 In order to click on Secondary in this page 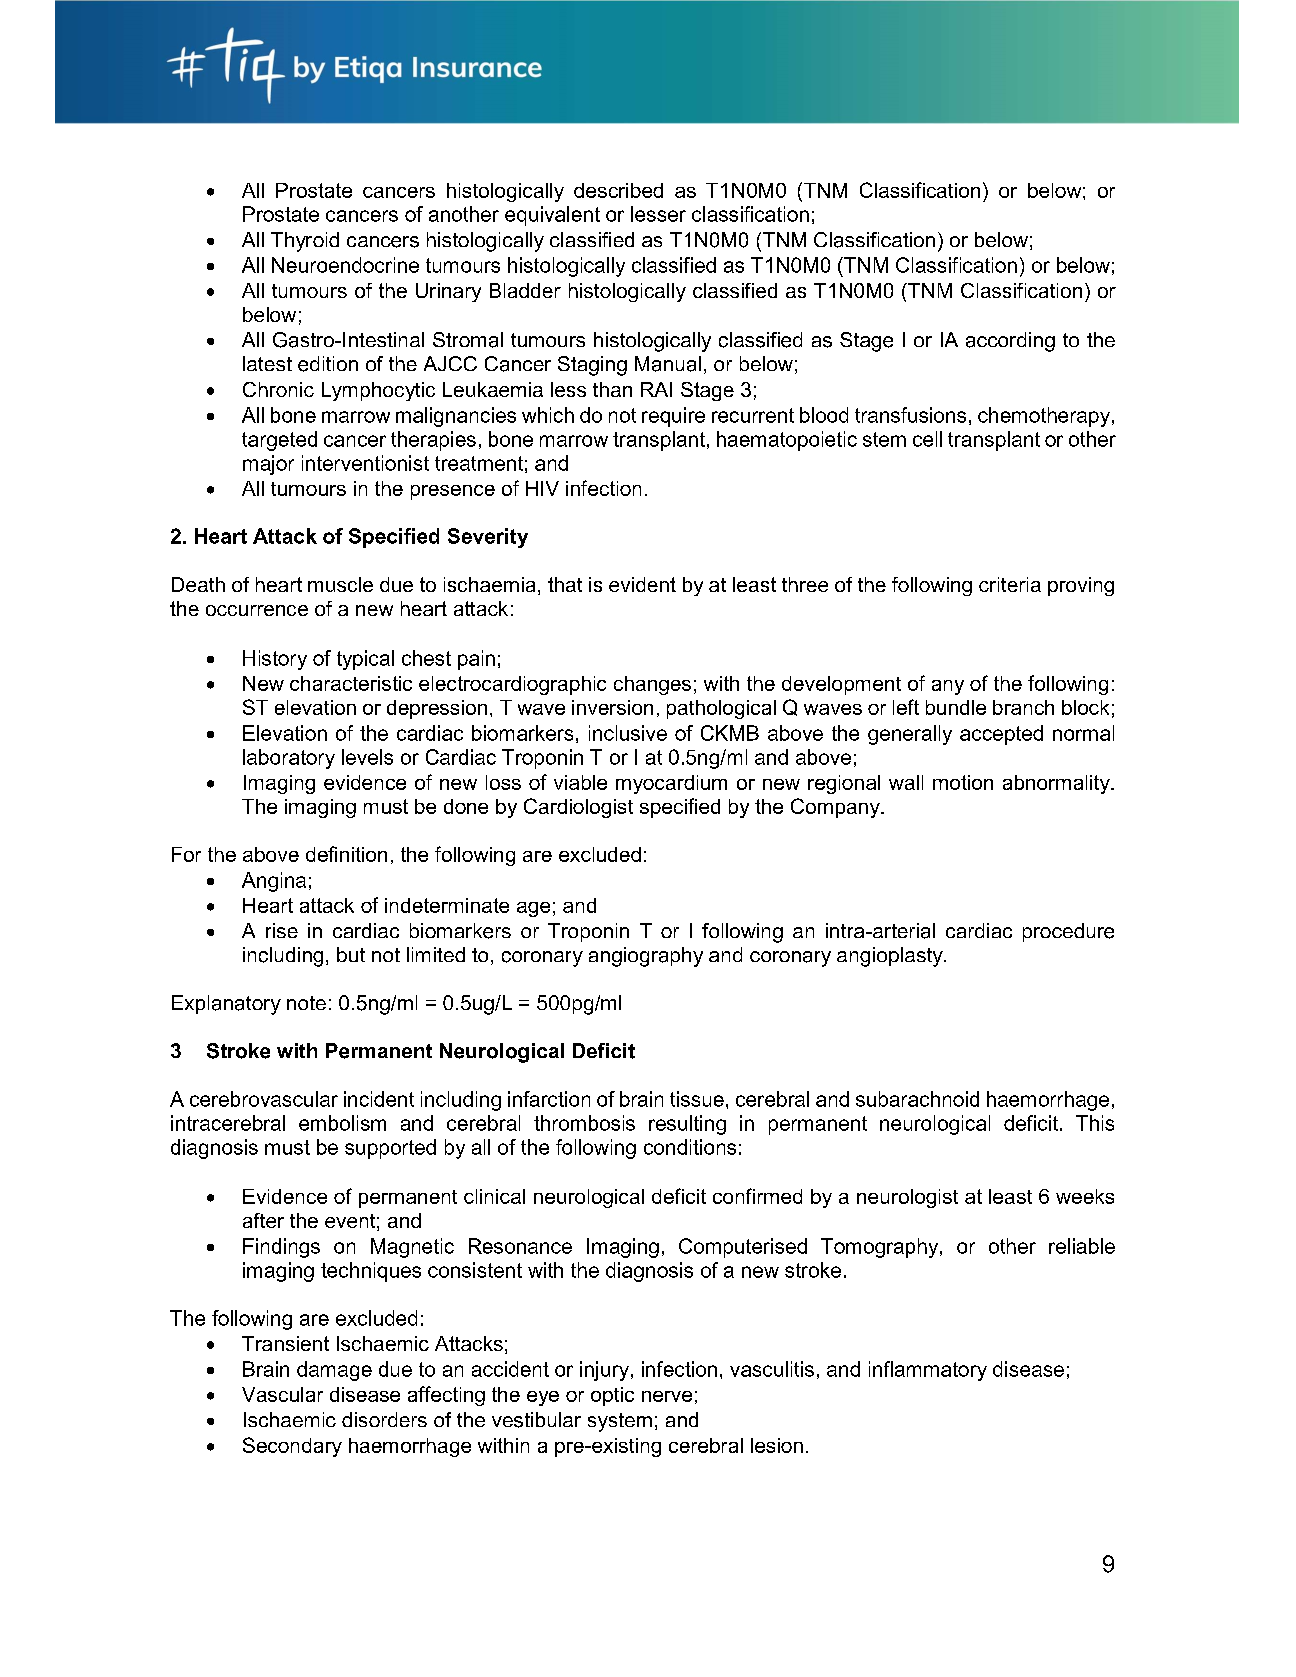, I will do `click(292, 1447)`.
